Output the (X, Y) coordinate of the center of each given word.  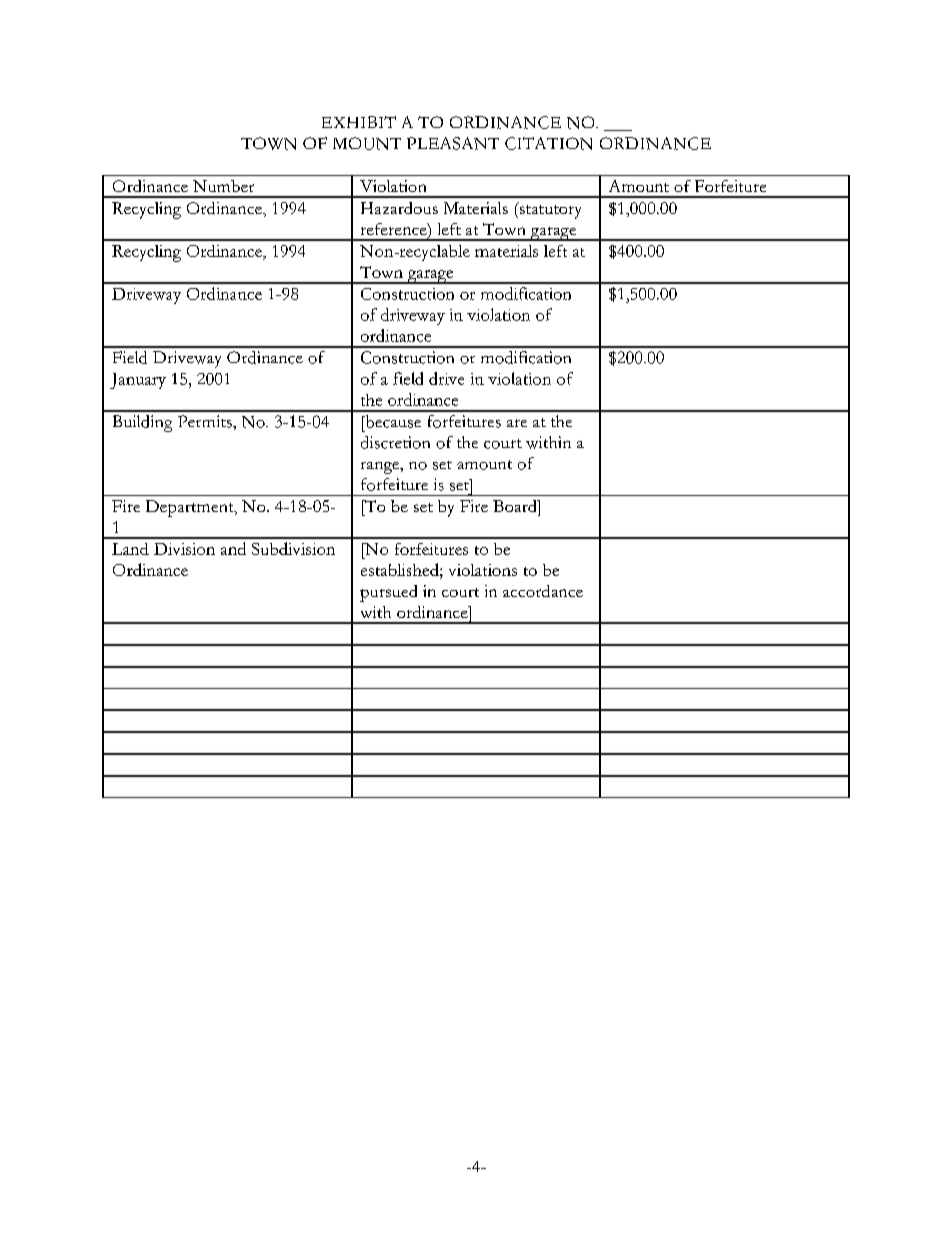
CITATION (548, 143)
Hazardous (399, 208)
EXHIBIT (359, 122)
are (517, 423)
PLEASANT (453, 143)
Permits (206, 421)
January (138, 381)
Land (130, 549)
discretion (395, 442)
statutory (549, 210)
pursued (388, 593)
